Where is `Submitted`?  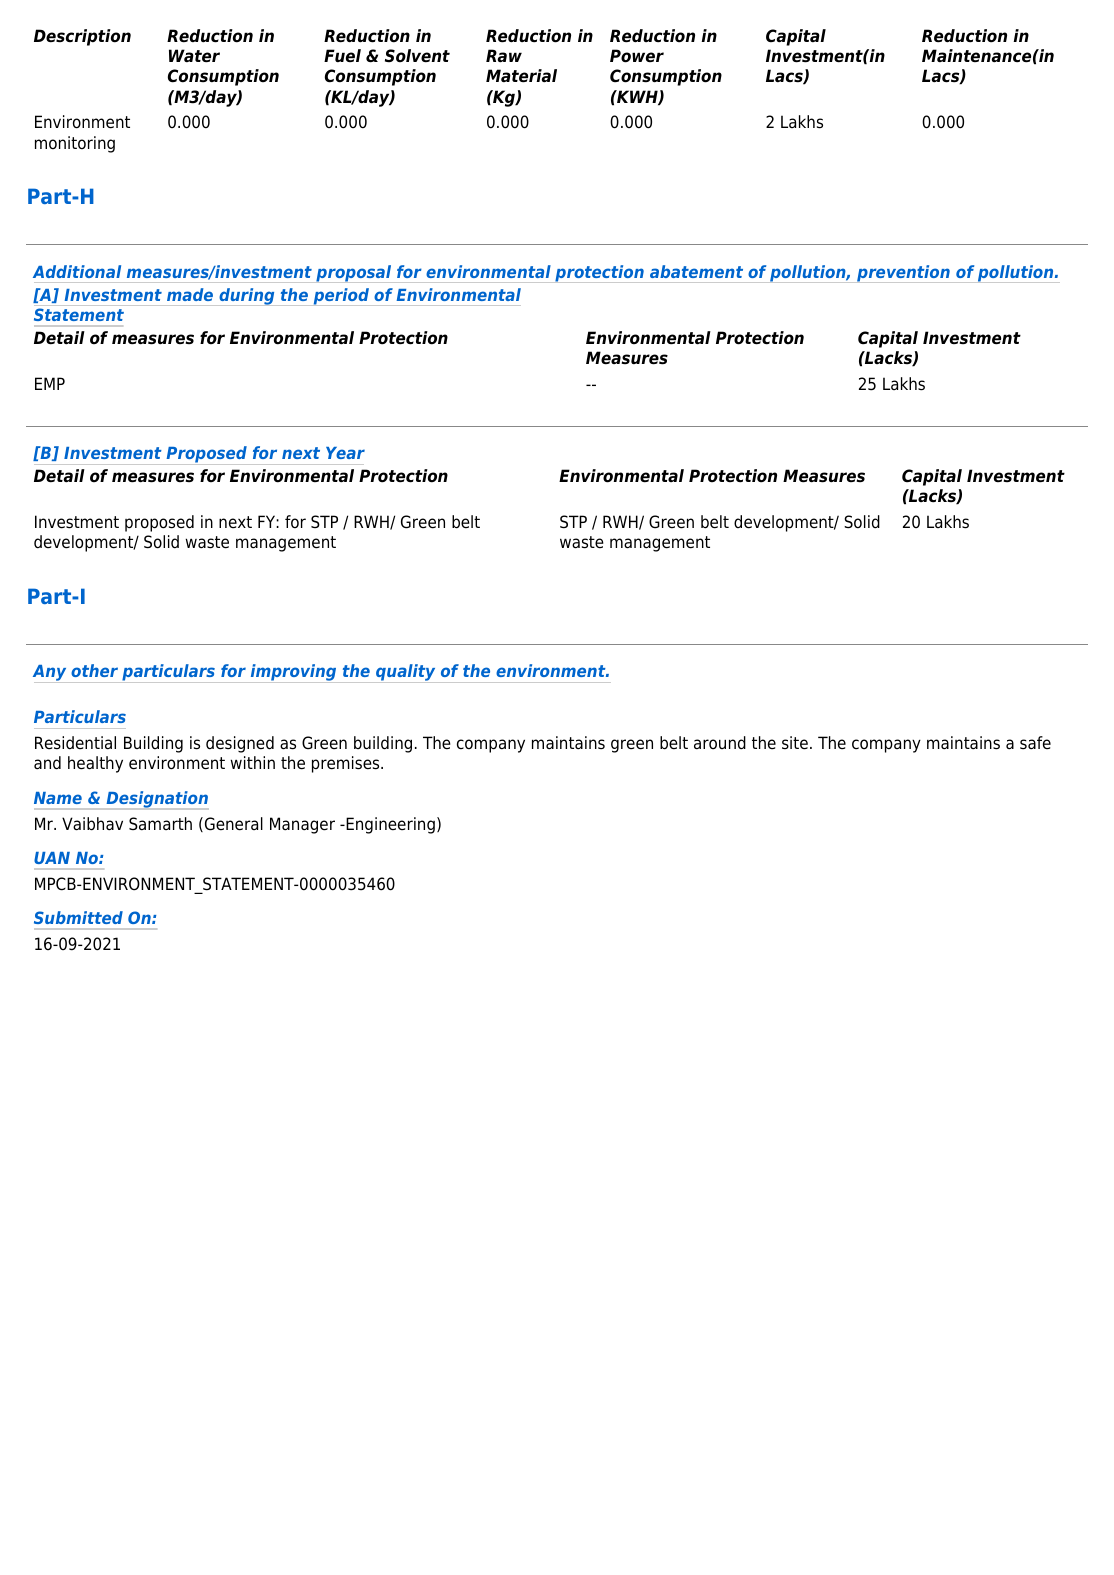 Submitted is located at coordinates (78, 917).
